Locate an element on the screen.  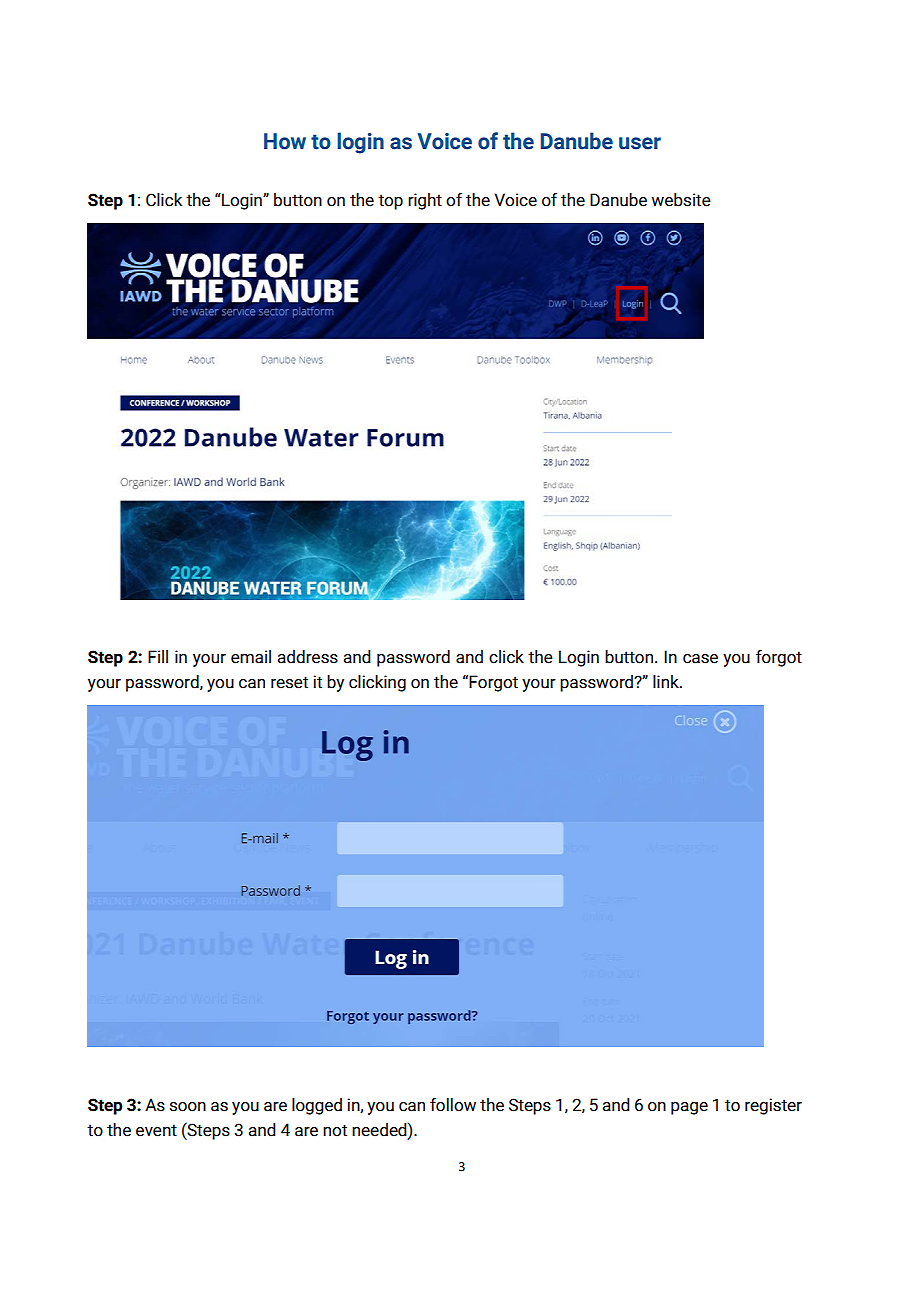
right is located at coordinates (425, 201).
